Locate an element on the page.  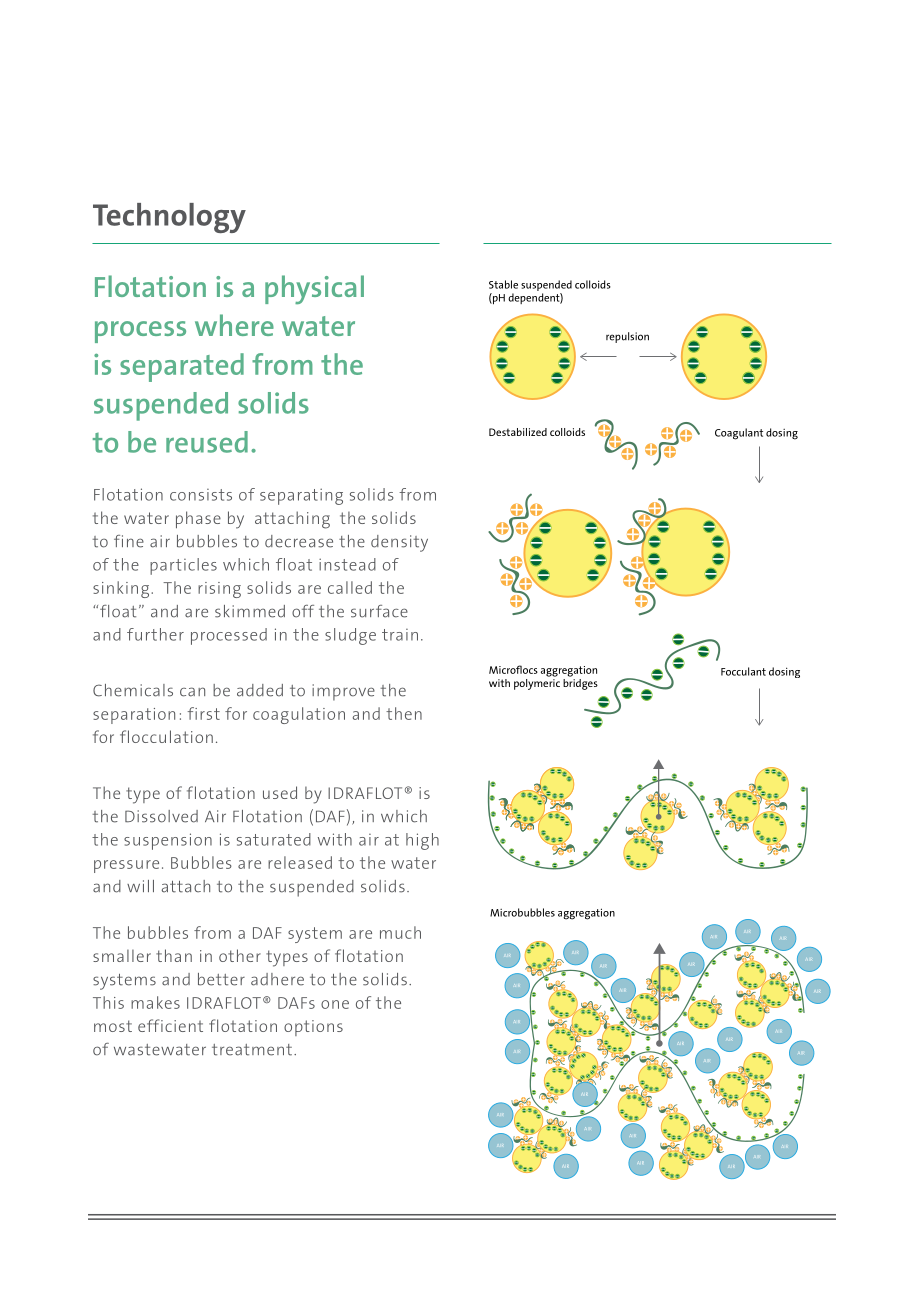
Stable is located at coordinates (503, 284).
